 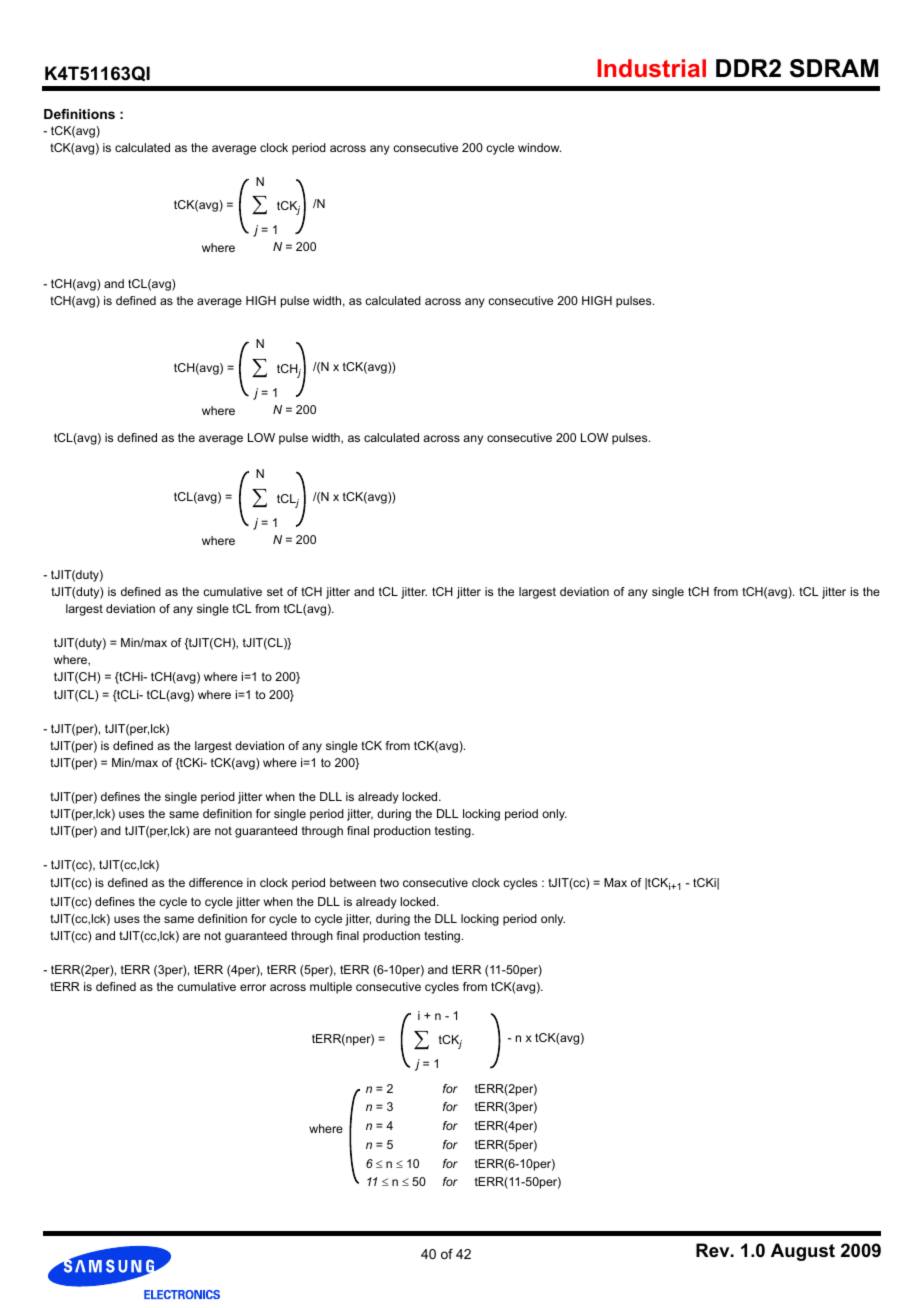 I want to click on SDRAM, so click(x=834, y=68).
